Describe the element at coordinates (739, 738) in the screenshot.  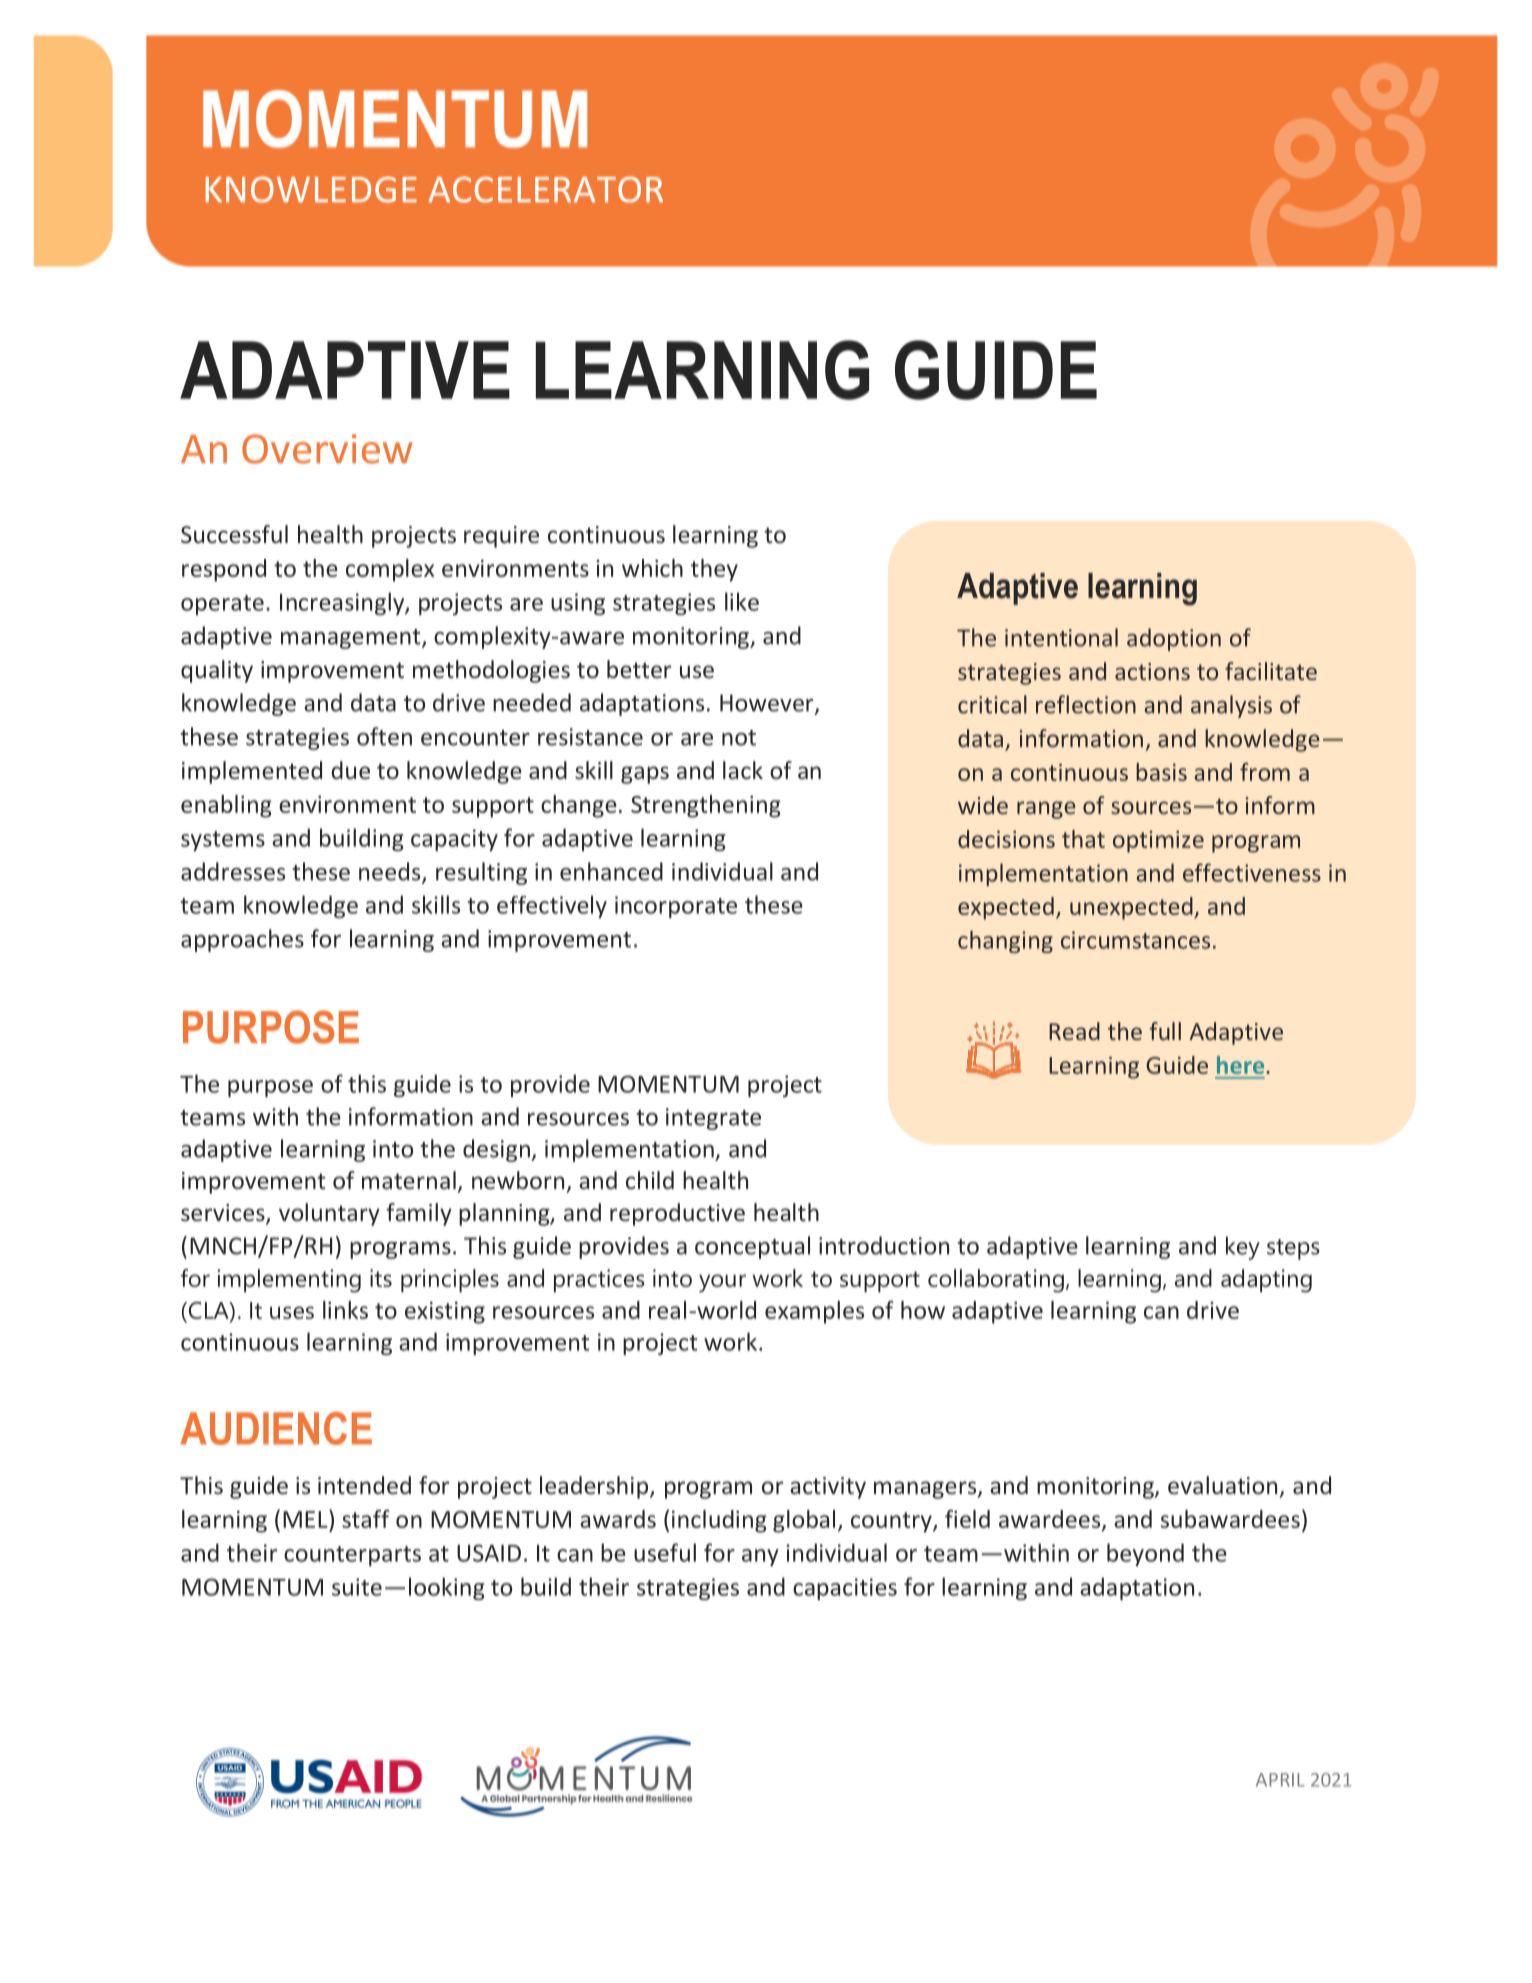
I see `not` at that location.
